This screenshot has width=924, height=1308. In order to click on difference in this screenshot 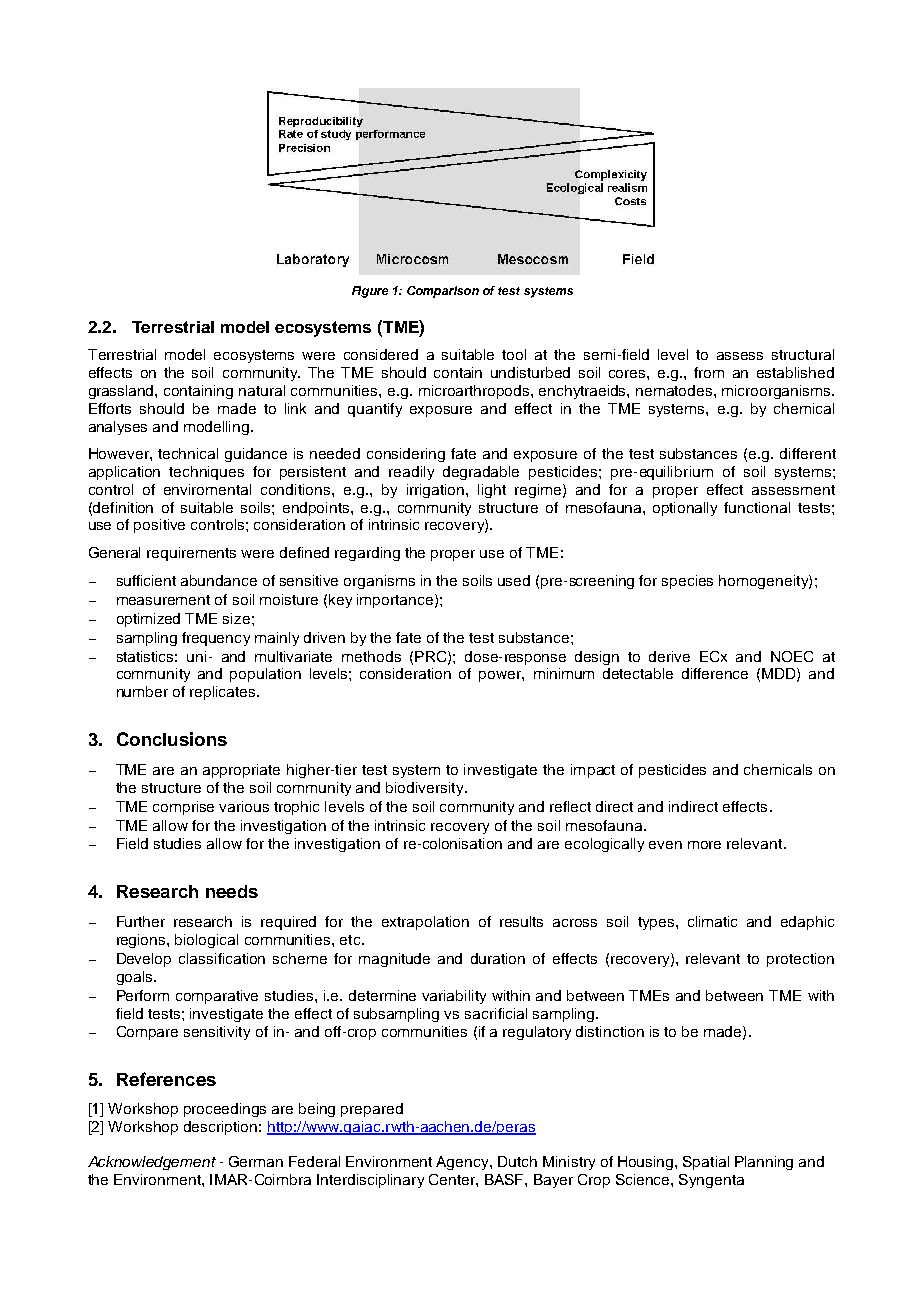, I will do `click(715, 673)`.
